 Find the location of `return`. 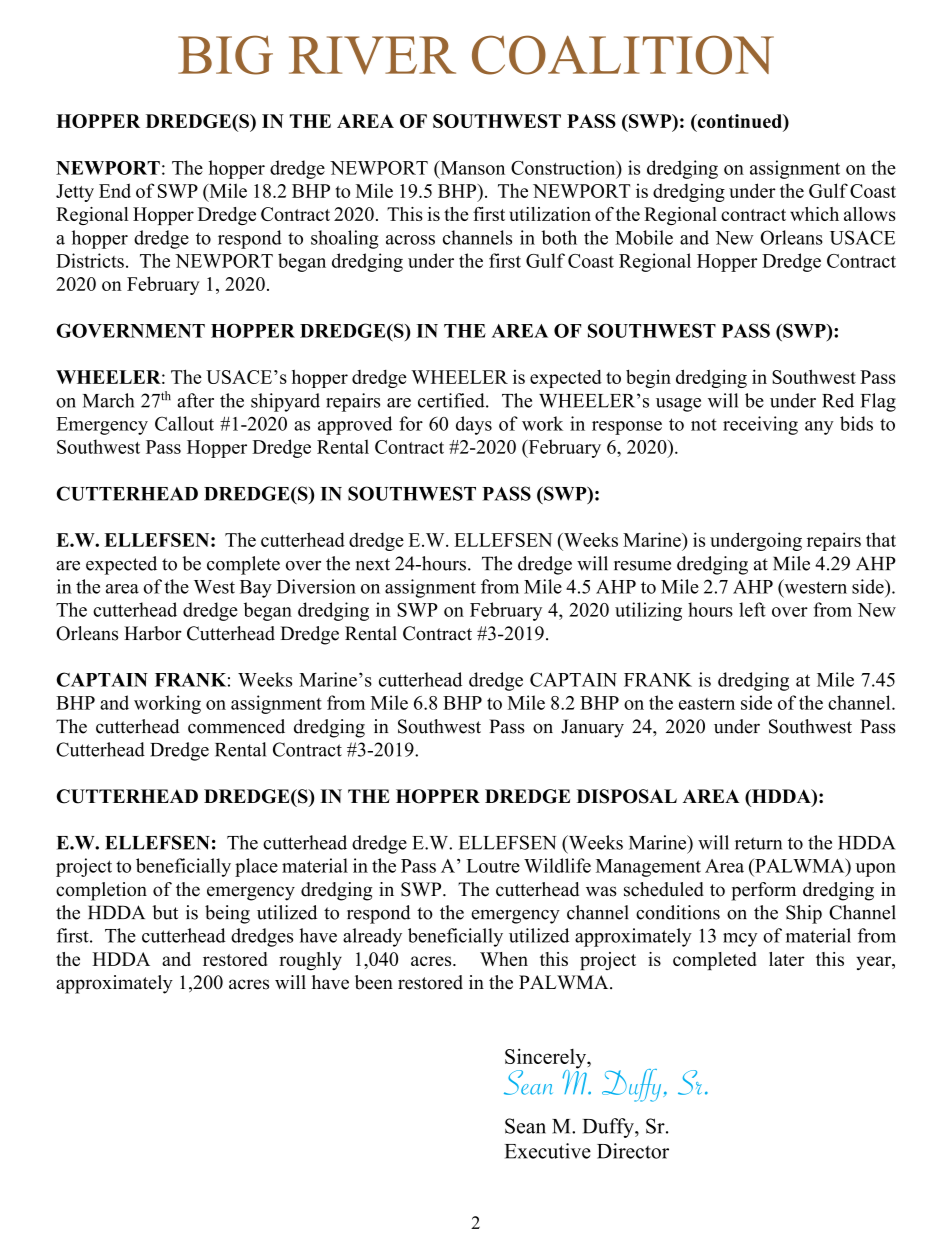

return is located at coordinates (758, 843).
